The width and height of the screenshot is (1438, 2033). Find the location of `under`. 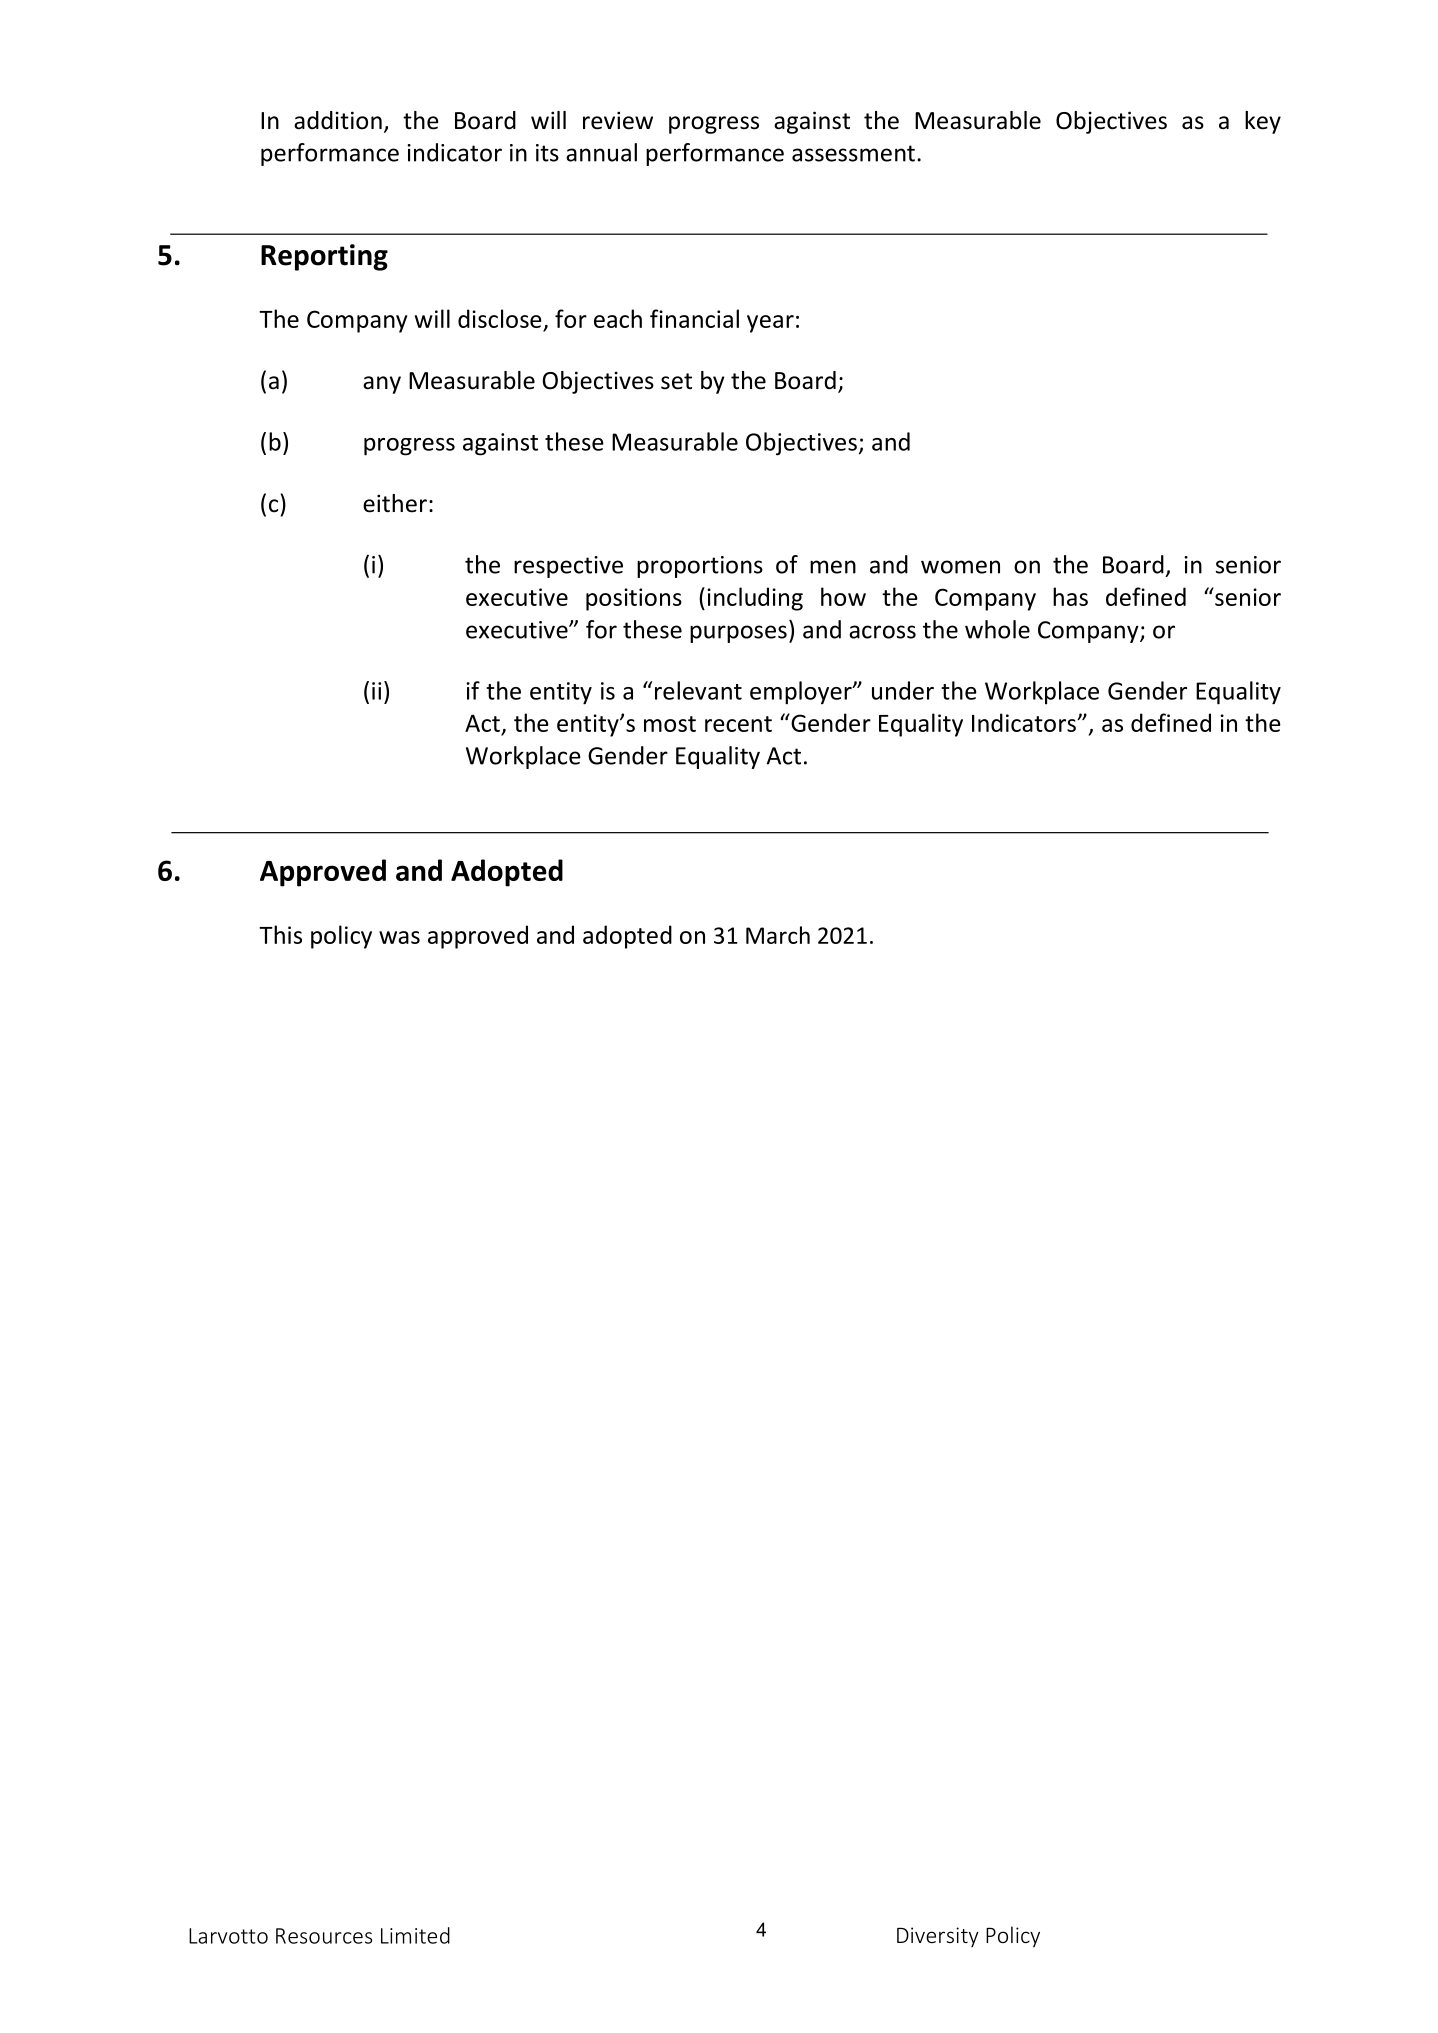

under is located at coordinates (903, 690).
